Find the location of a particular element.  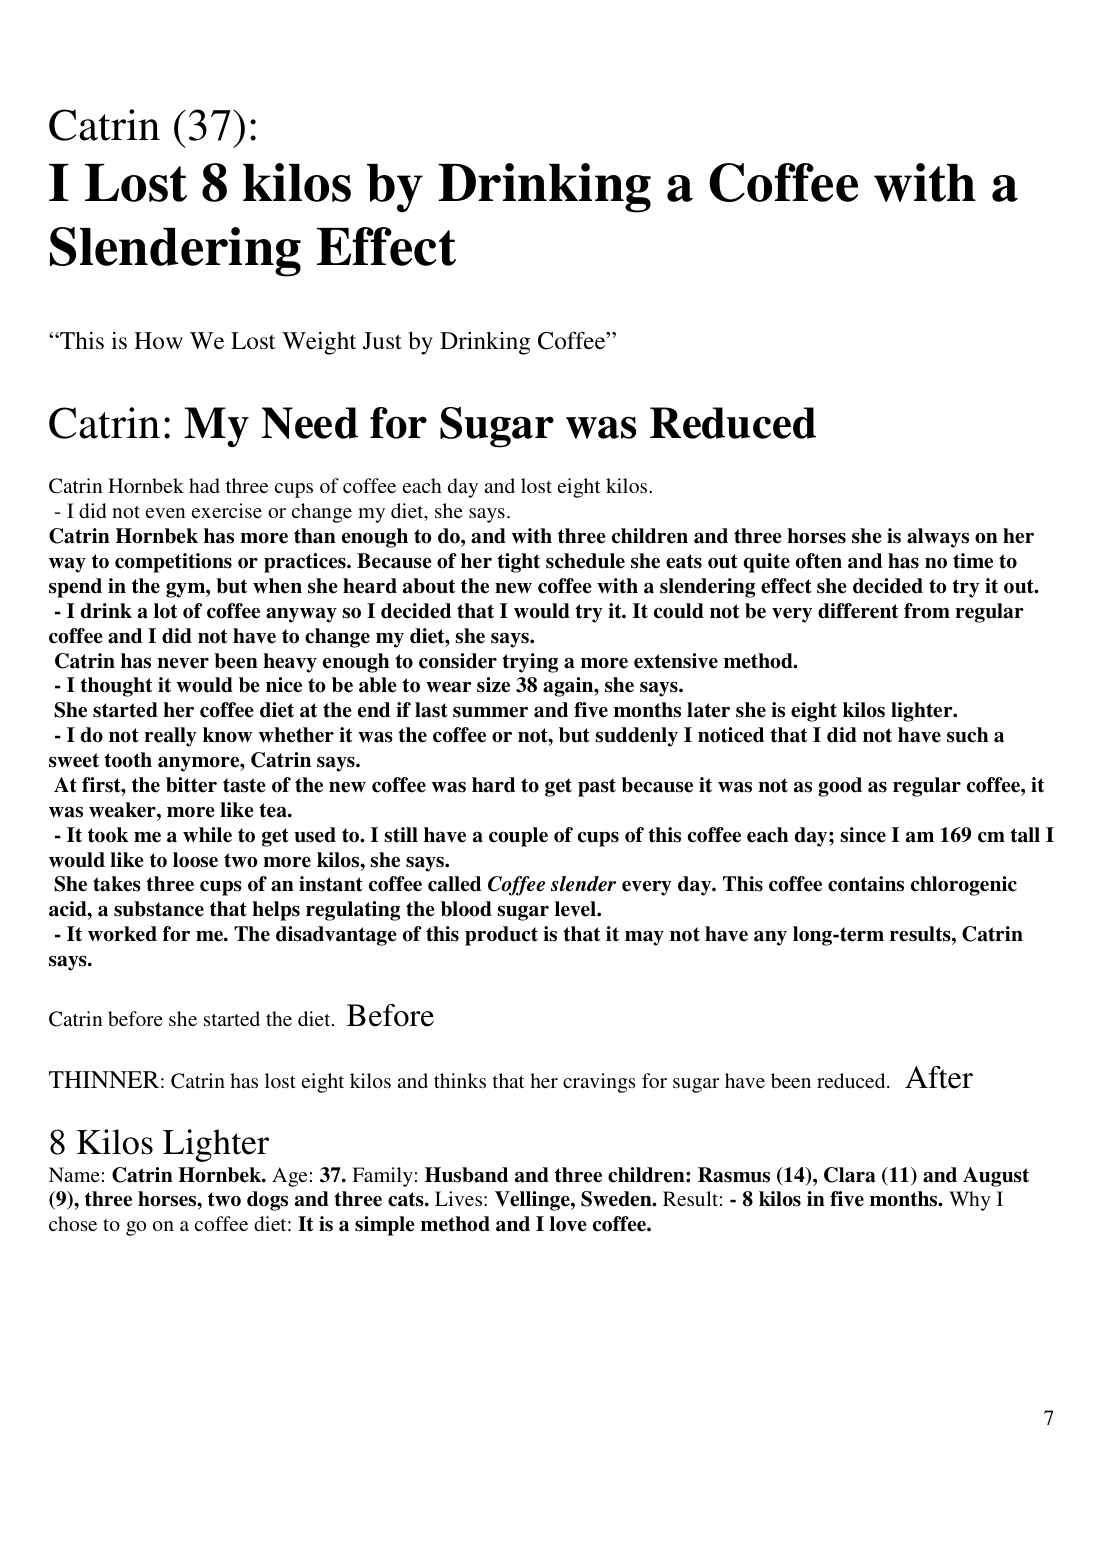

couple is located at coordinates (518, 837).
